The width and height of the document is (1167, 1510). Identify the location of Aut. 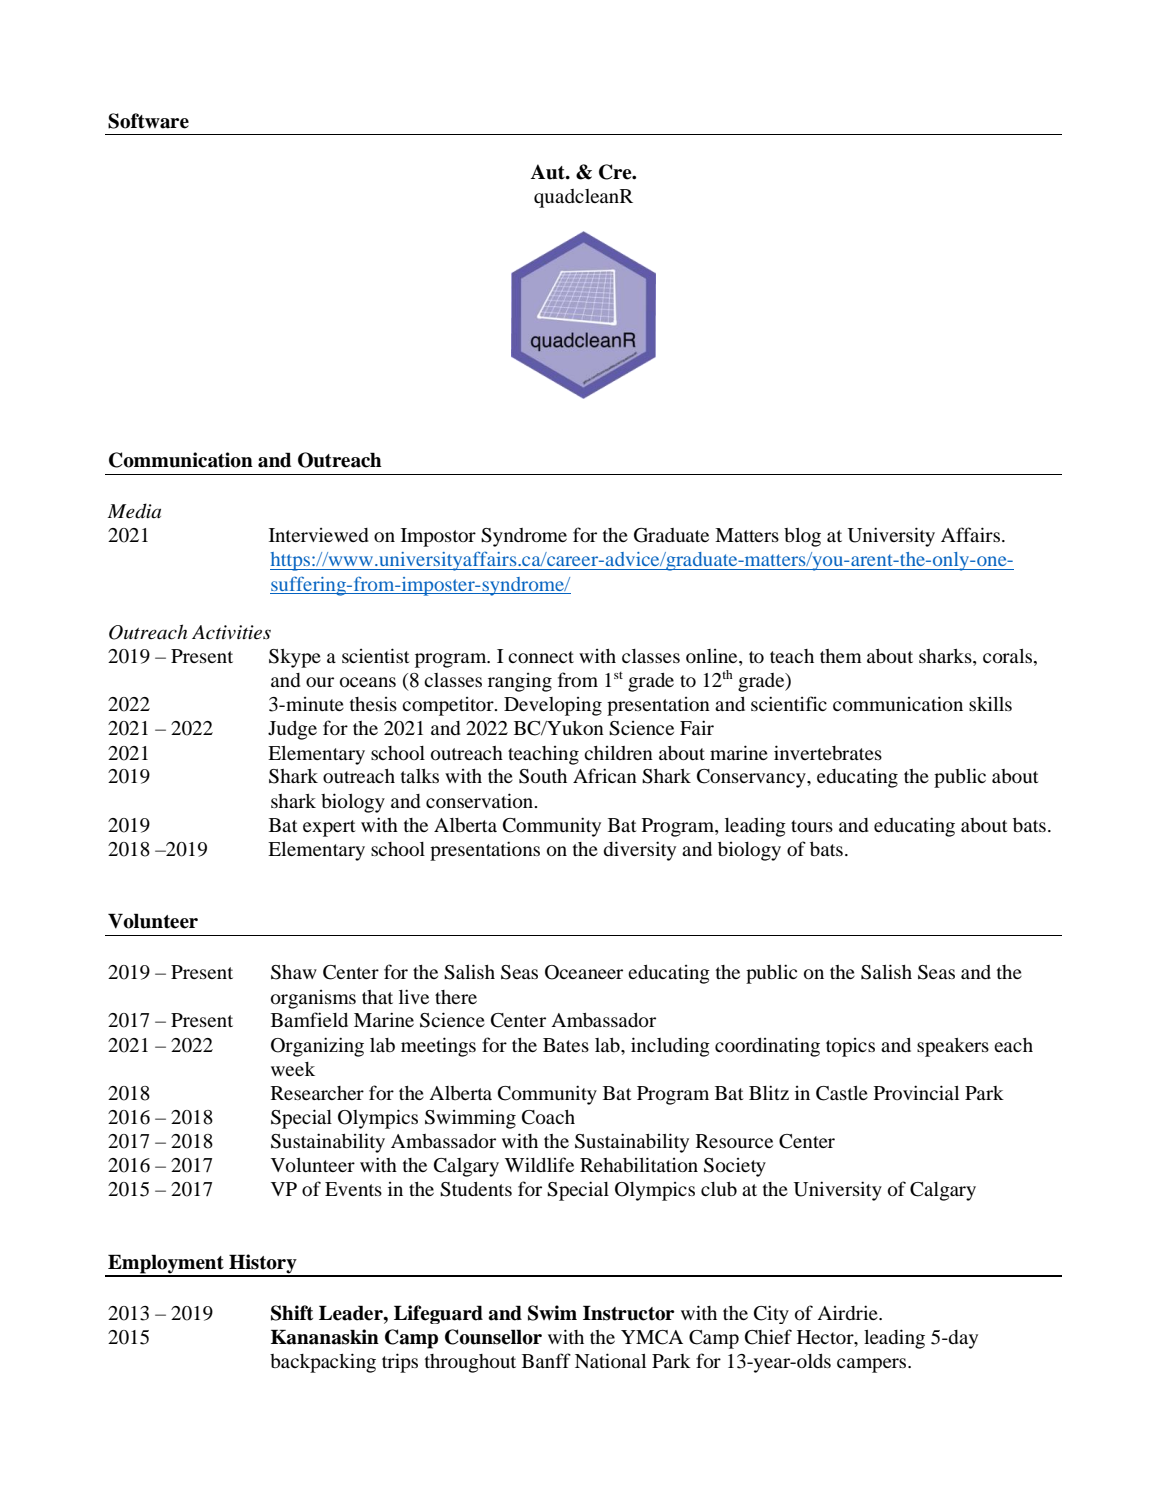
(548, 172).
